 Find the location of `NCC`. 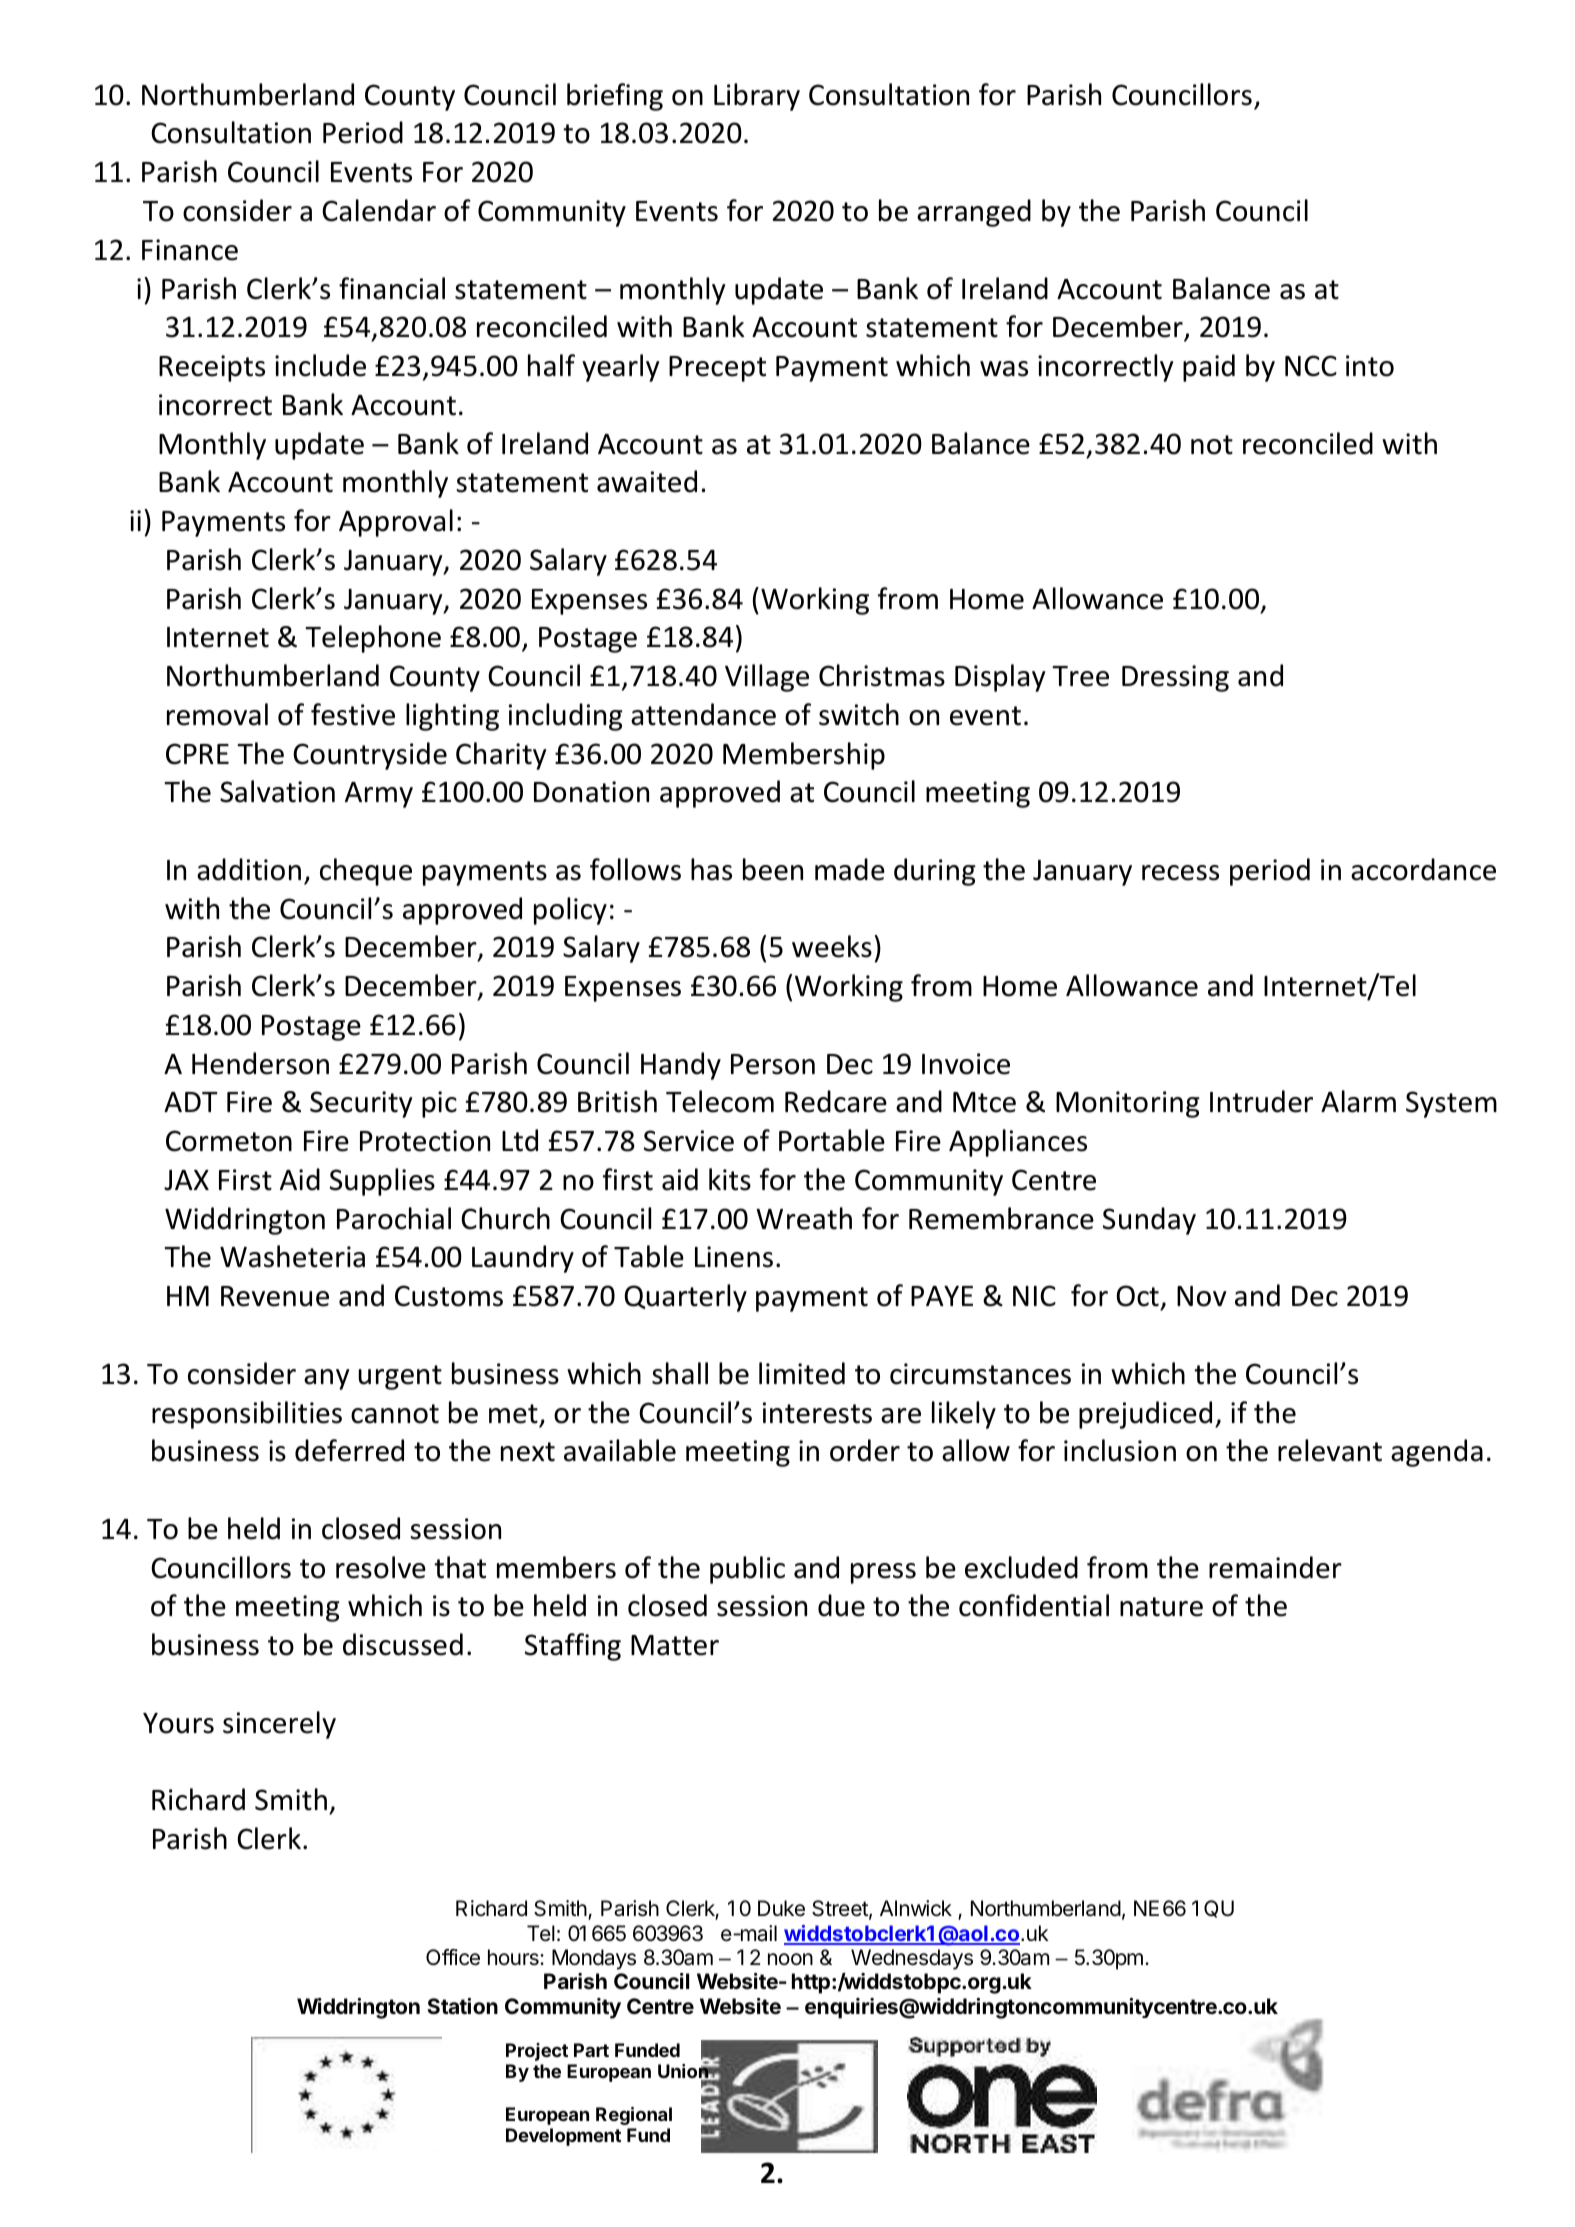

NCC is located at coordinates (1311, 366).
